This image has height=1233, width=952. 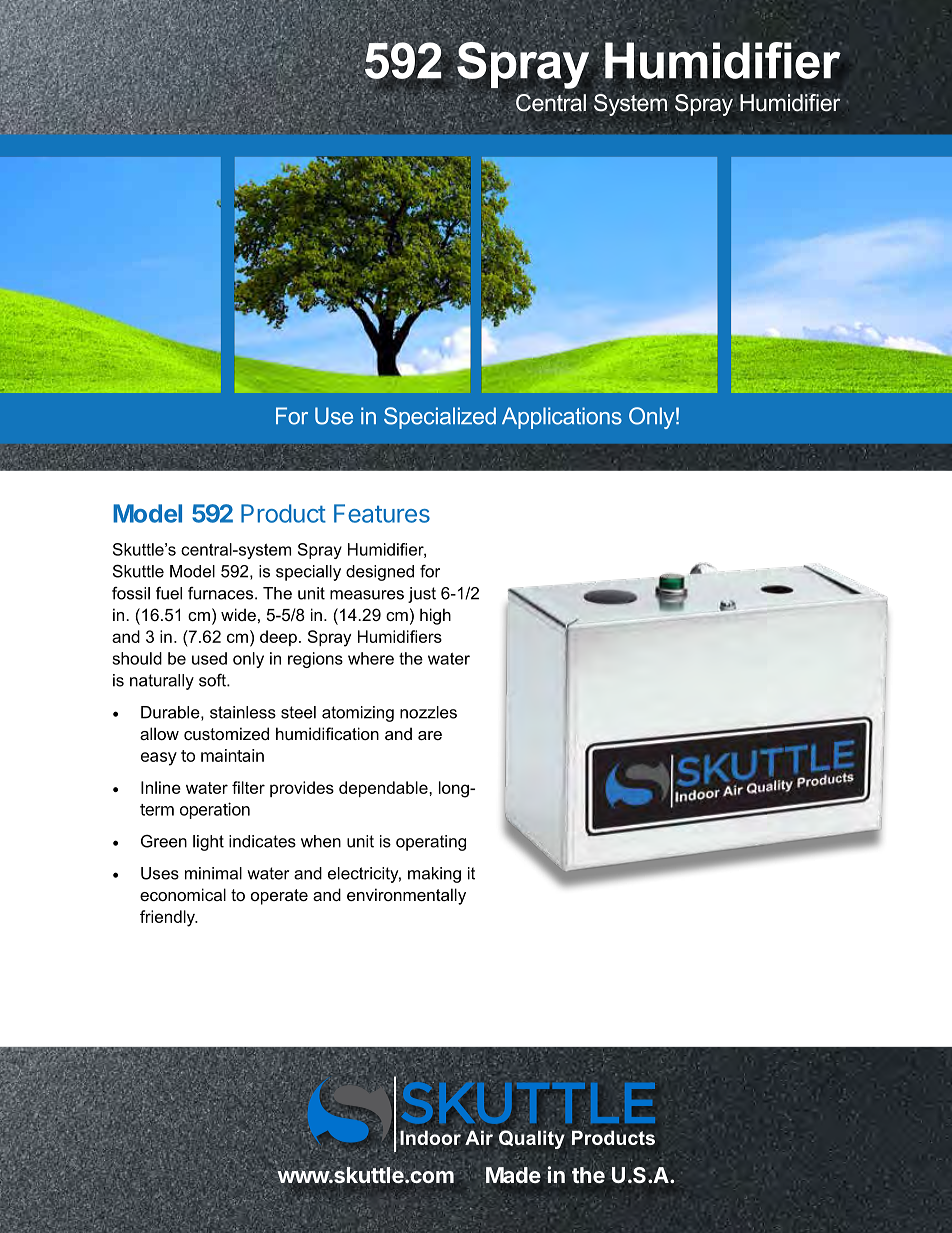 What do you see at coordinates (283, 513) in the image?
I see `Product` at bounding box center [283, 513].
